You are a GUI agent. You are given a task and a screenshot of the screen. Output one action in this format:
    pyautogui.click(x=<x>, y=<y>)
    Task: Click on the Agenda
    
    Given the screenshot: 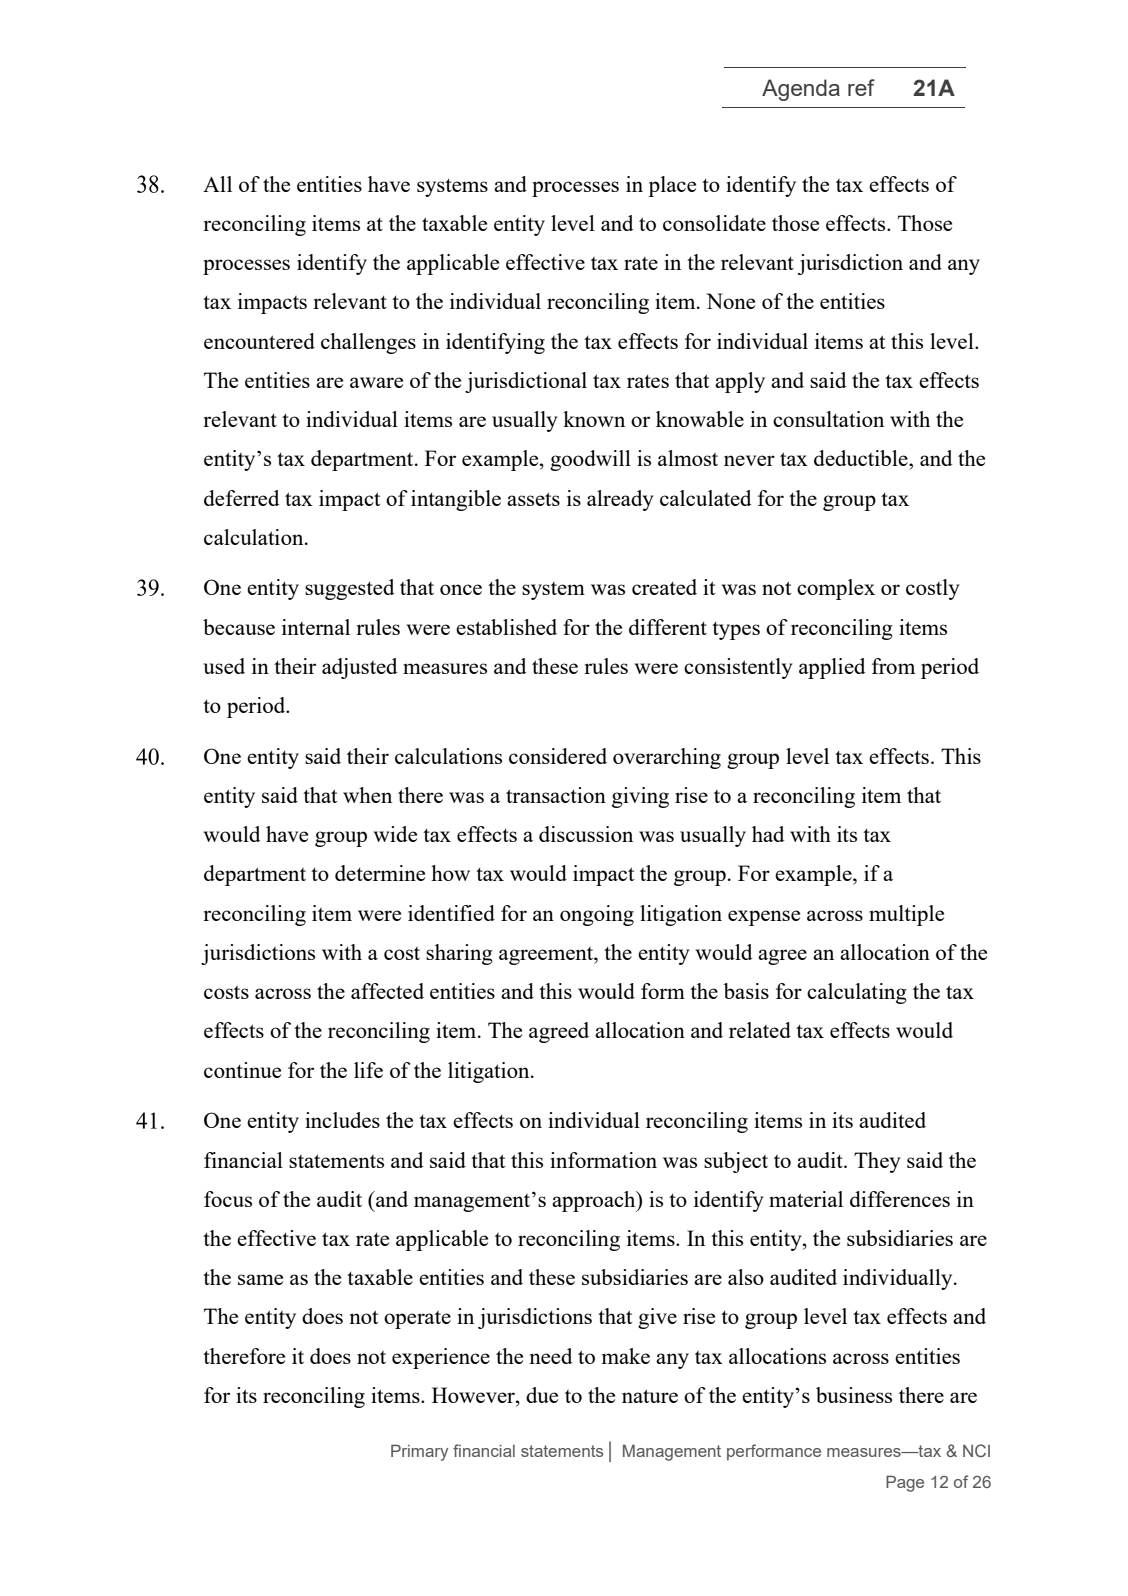 What is the action you would take?
    pyautogui.click(x=801, y=90)
